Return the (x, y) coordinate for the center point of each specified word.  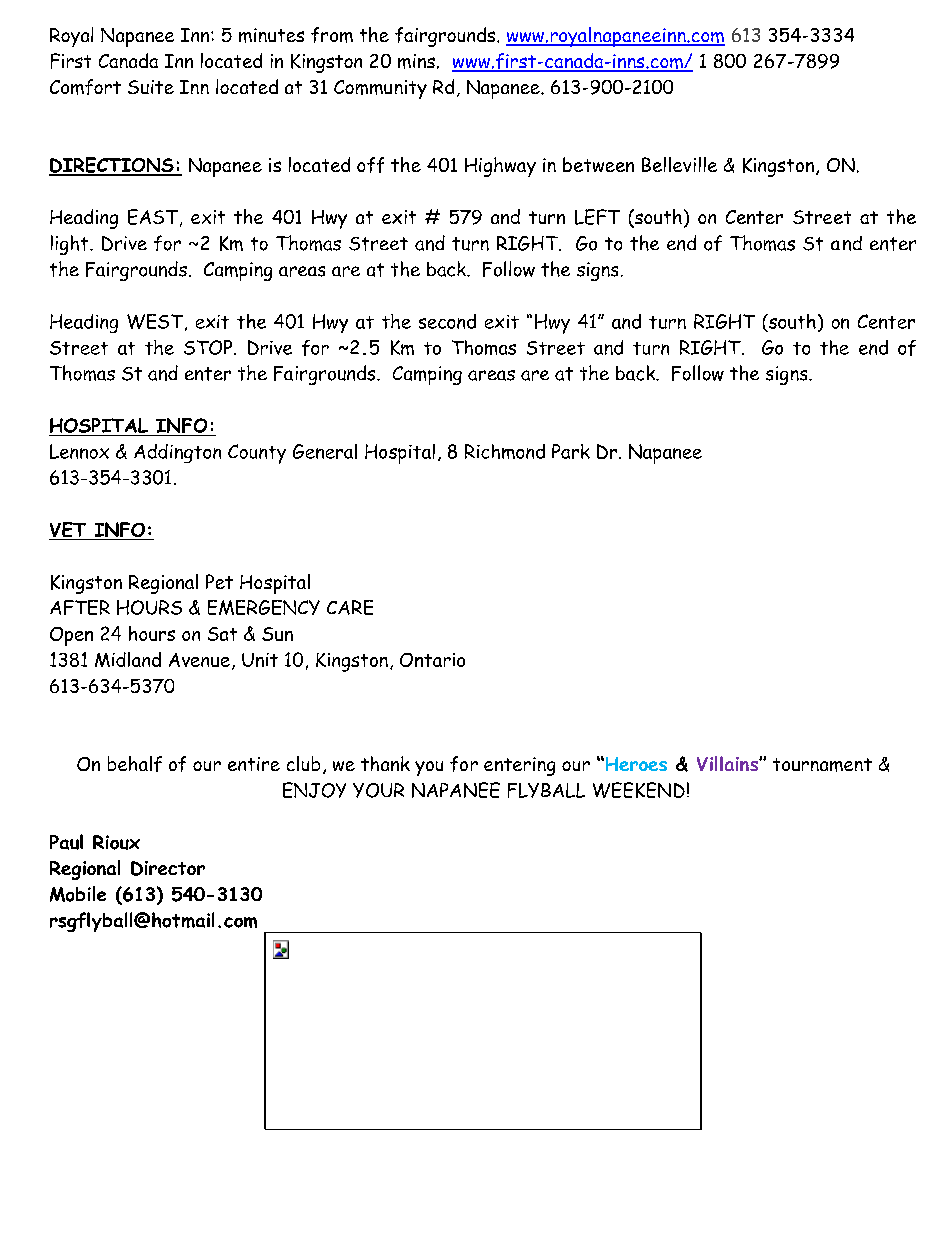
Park (571, 451)
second (447, 321)
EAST (154, 218)
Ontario (432, 660)
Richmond (505, 451)
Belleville (679, 164)
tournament (822, 765)
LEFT (597, 217)
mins (416, 61)
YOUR (378, 790)
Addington (177, 453)
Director (168, 868)
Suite (151, 87)
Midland (128, 659)
